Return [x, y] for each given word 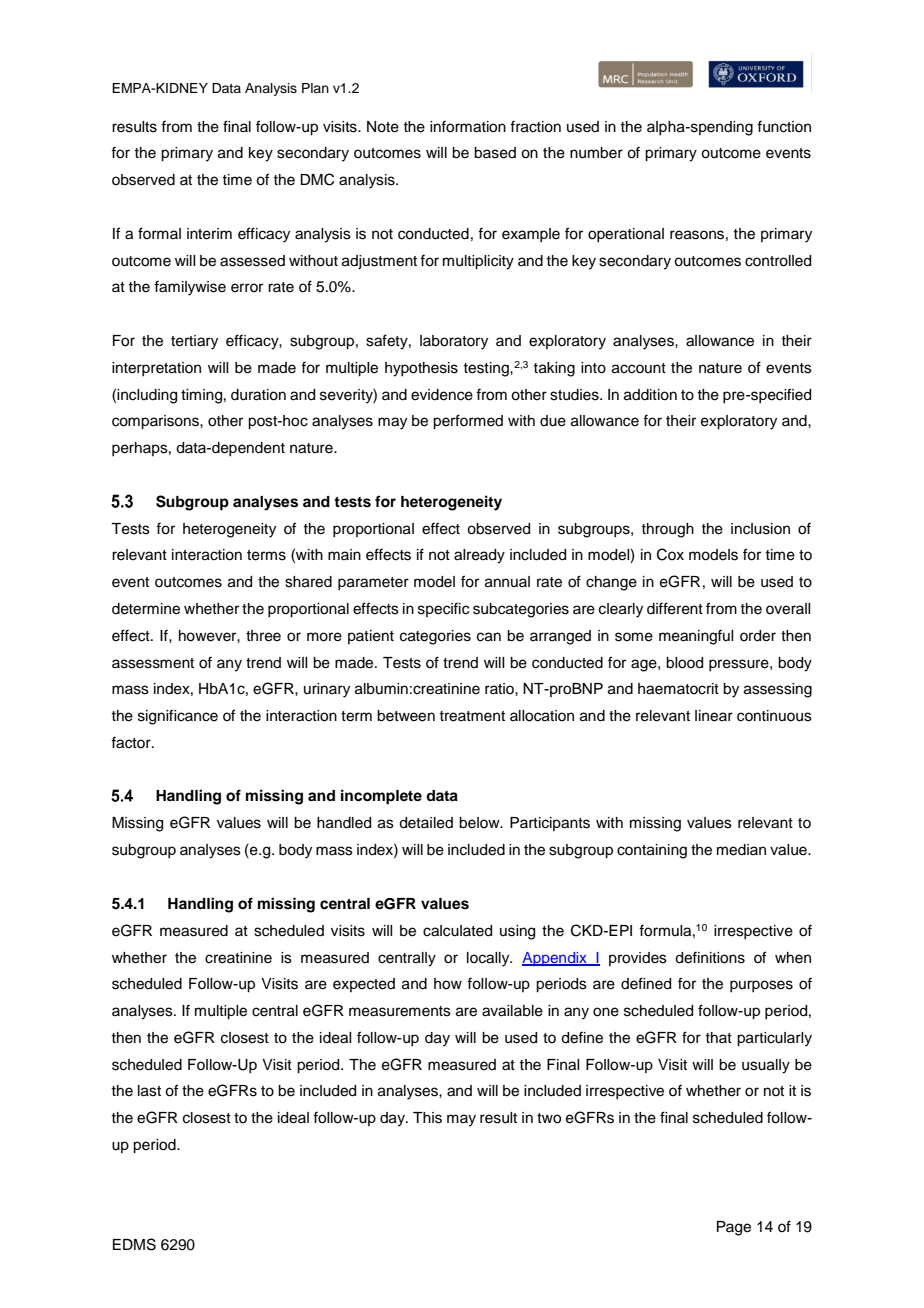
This [427, 1118]
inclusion [760, 529]
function [784, 126]
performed [468, 422]
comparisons [156, 422]
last [149, 1091]
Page [734, 1228]
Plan [315, 88]
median [741, 850]
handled [344, 823]
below [480, 823]
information [468, 126]
